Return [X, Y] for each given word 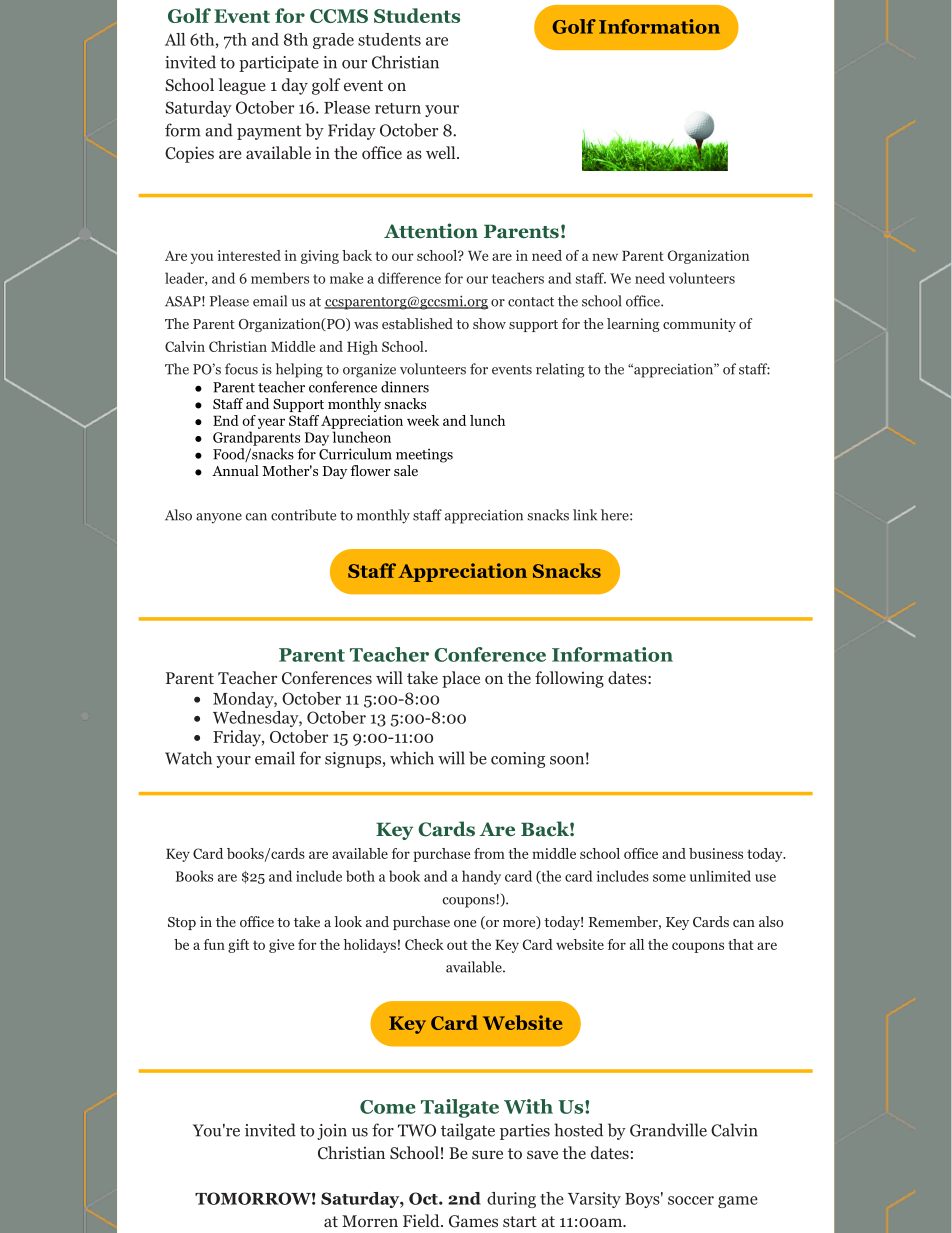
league [242, 86]
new [605, 257]
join [332, 1132]
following [569, 679]
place [461, 679]
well [442, 152]
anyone [219, 518]
